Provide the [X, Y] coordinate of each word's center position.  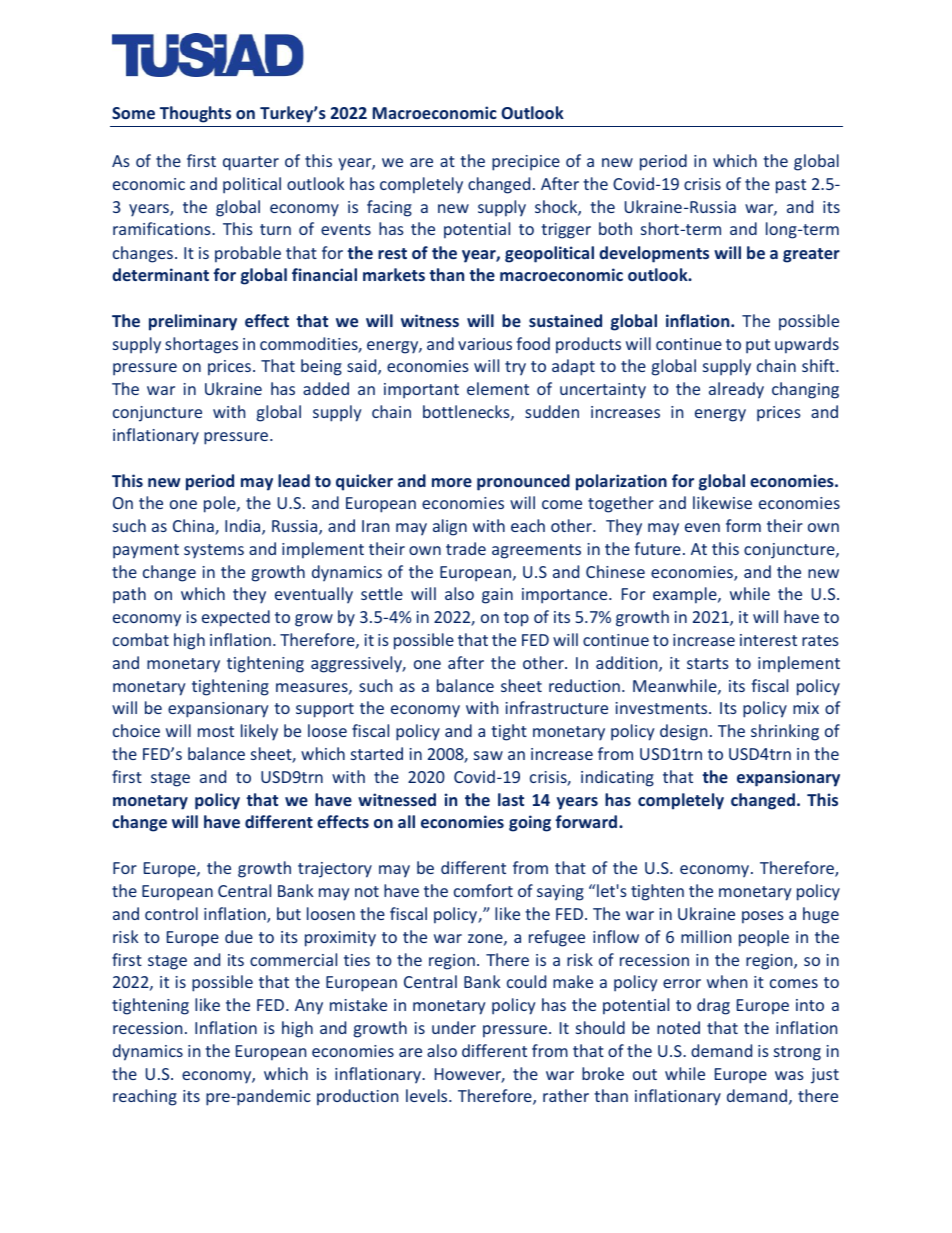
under [454, 1027]
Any [309, 1007]
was [789, 1075]
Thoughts [195, 114]
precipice [526, 163]
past [791, 186]
